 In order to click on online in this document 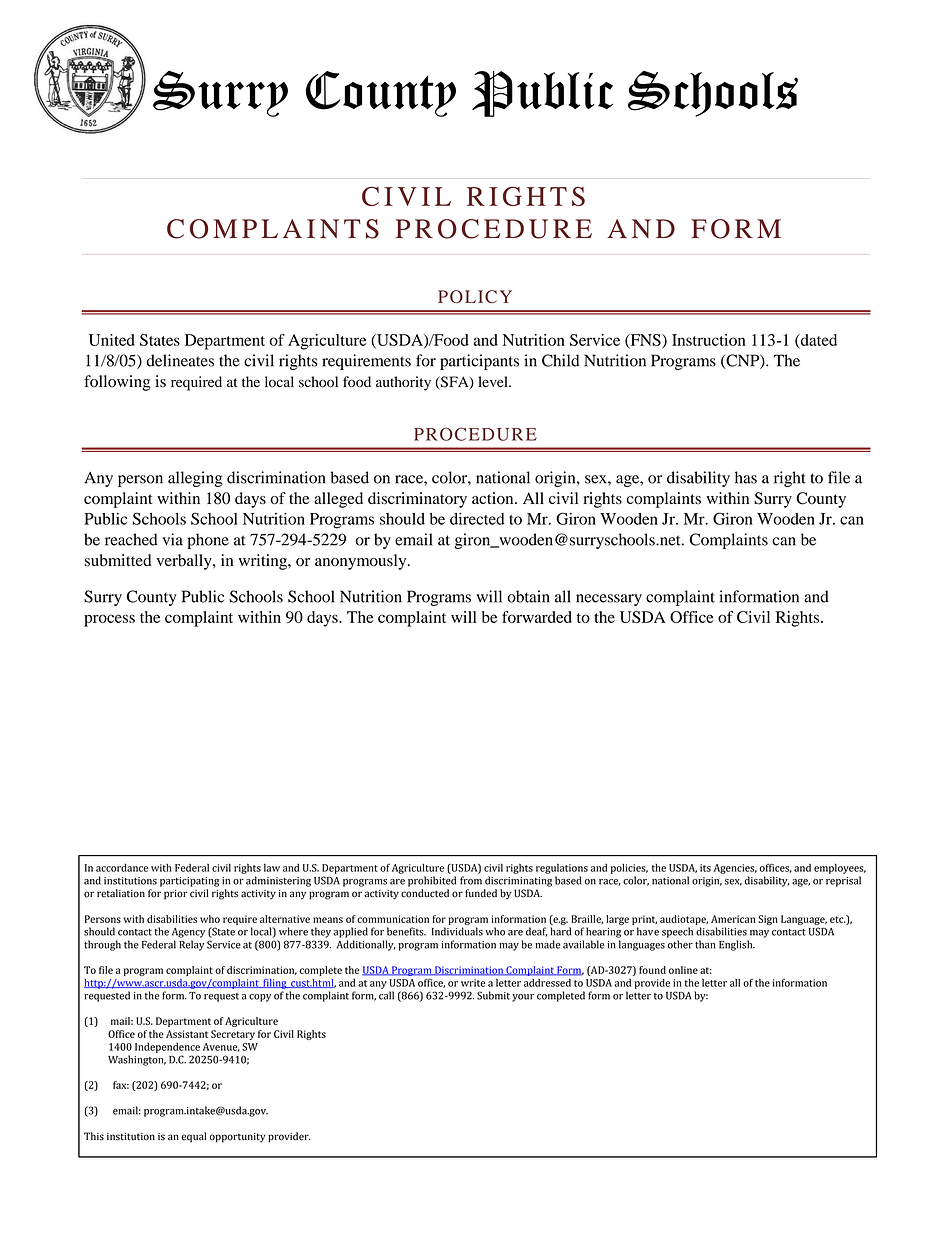, I will do `click(683, 970)`.
